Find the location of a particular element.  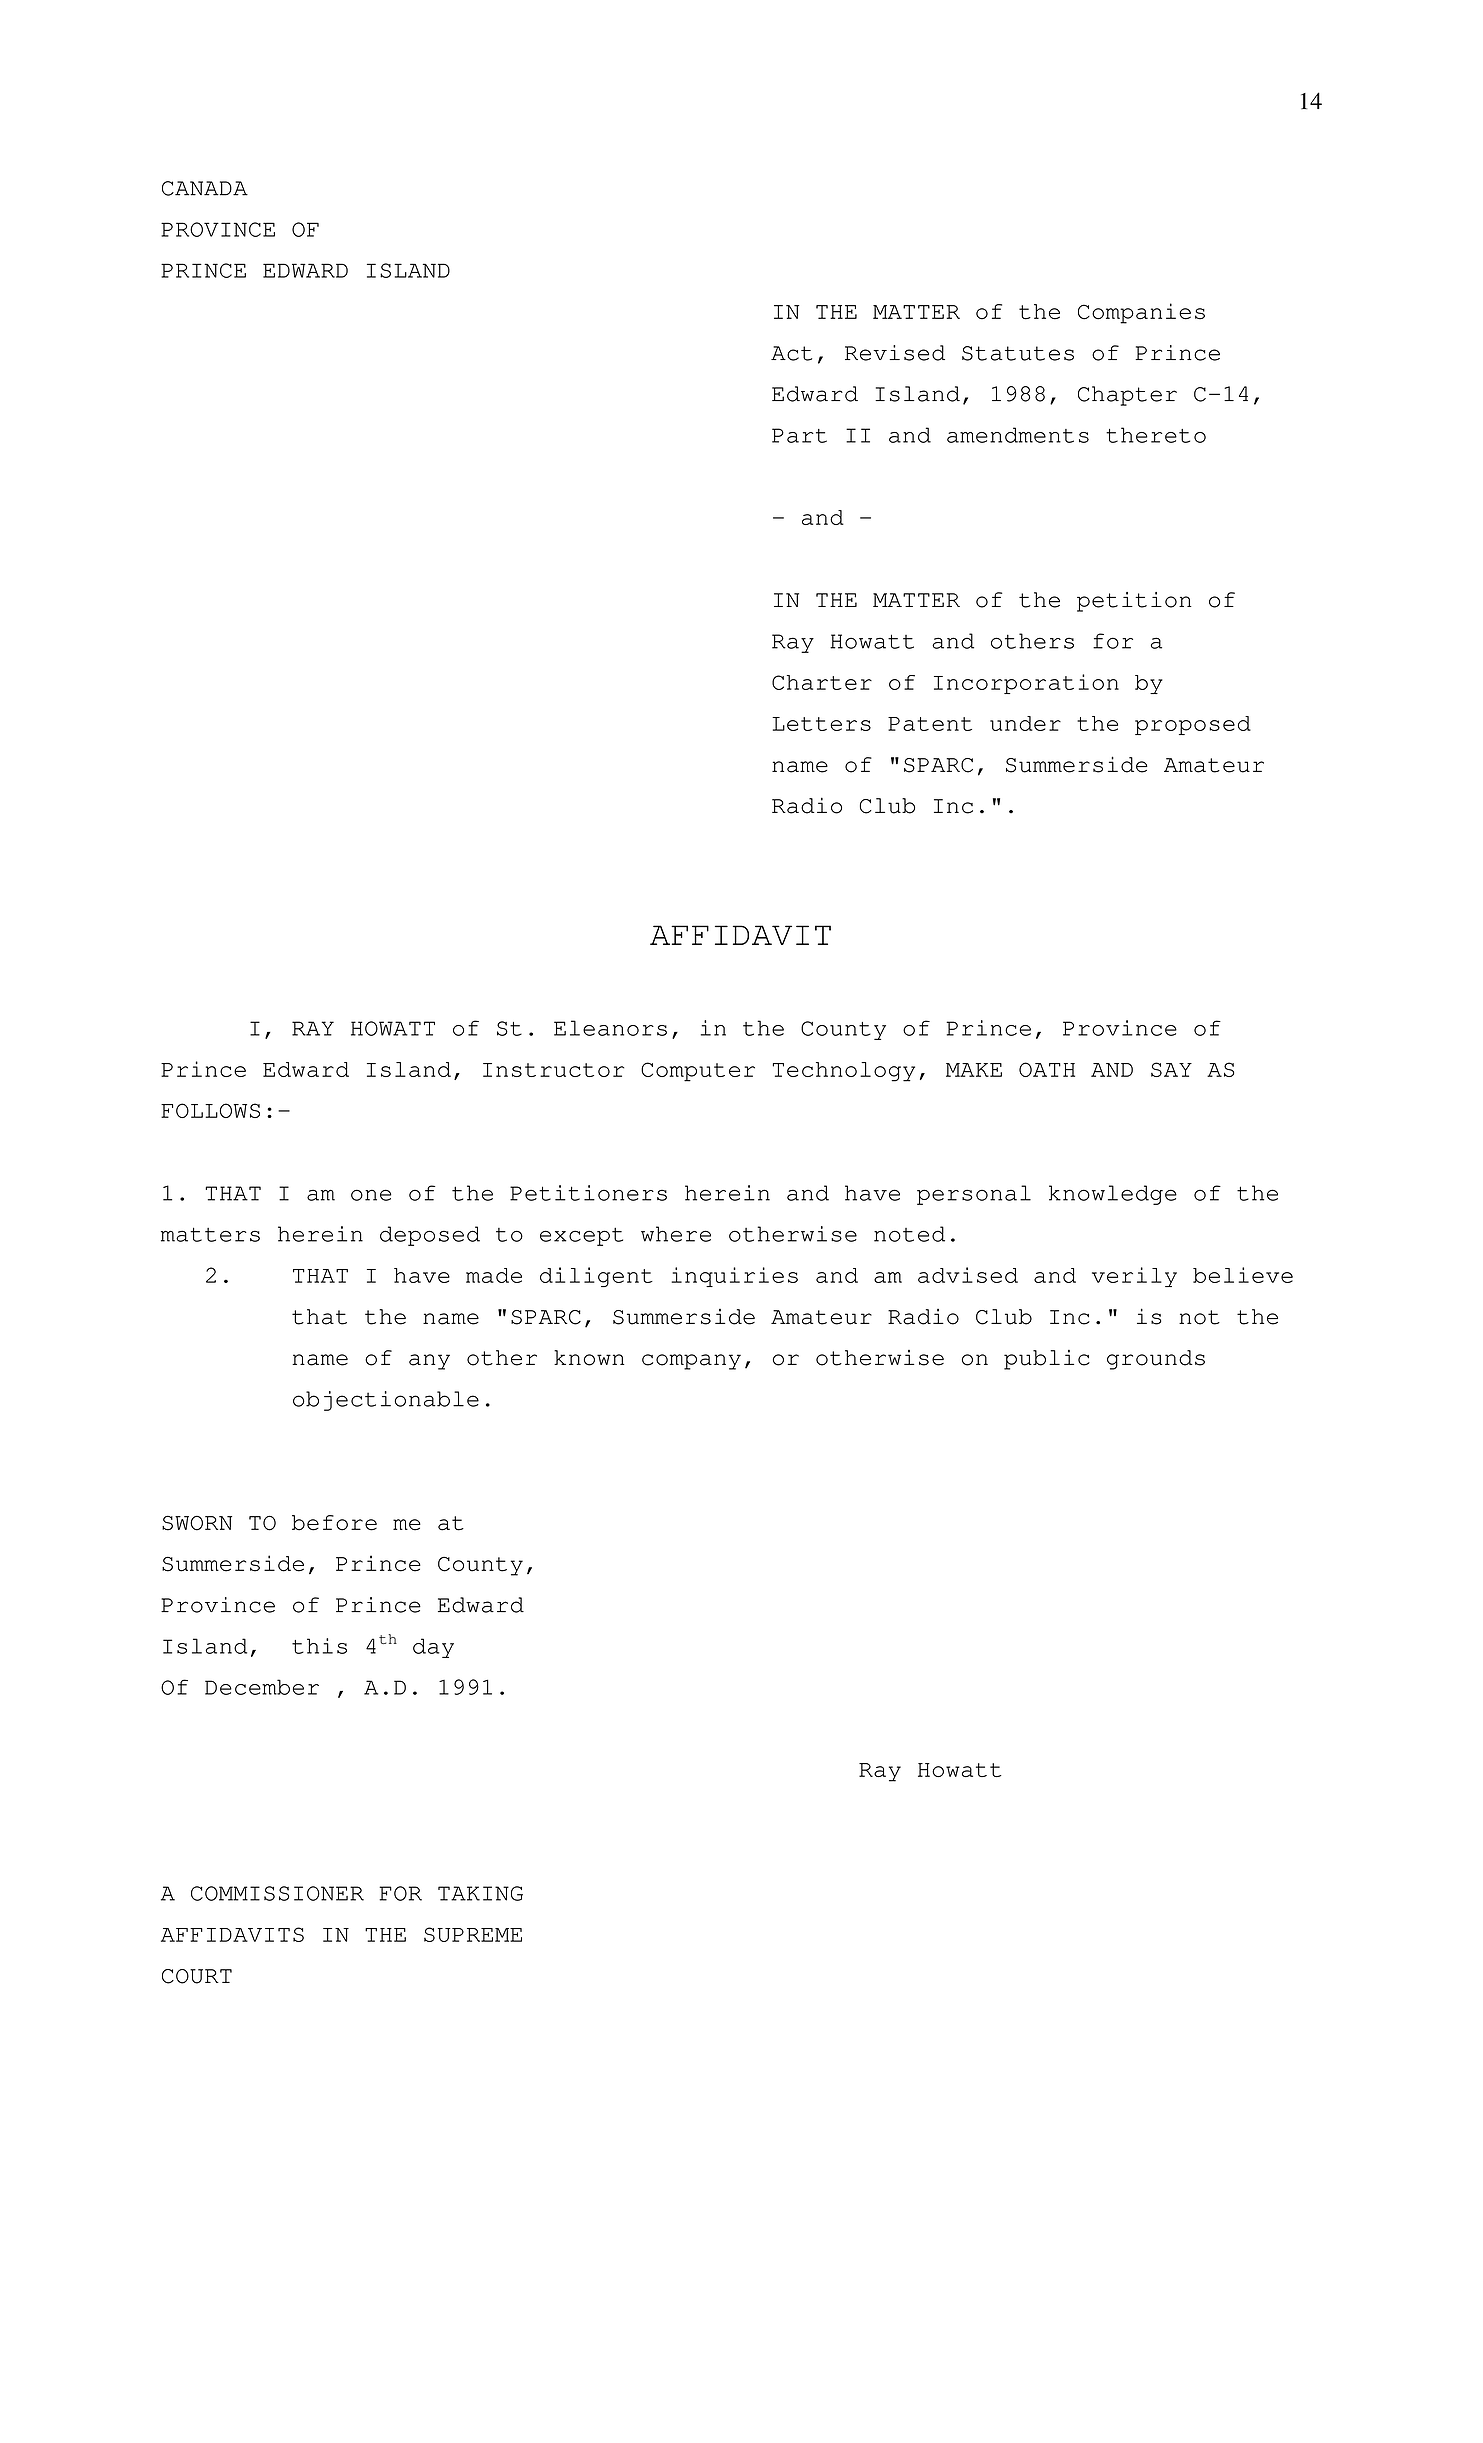

CANADA is located at coordinates (205, 188).
